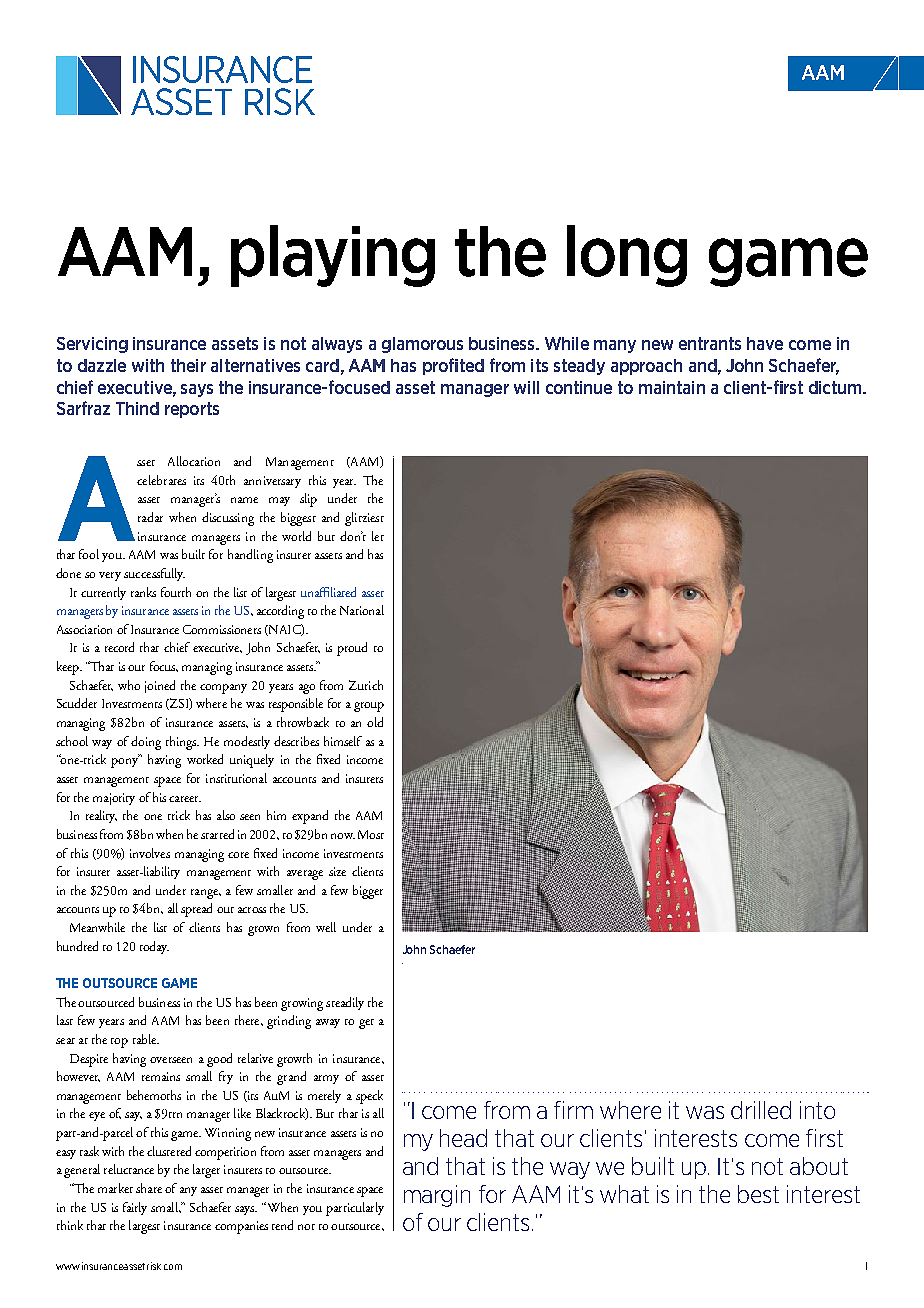 The width and height of the image is (924, 1308). What do you see at coordinates (345, 1003) in the image?
I see `steadily` at bounding box center [345, 1003].
